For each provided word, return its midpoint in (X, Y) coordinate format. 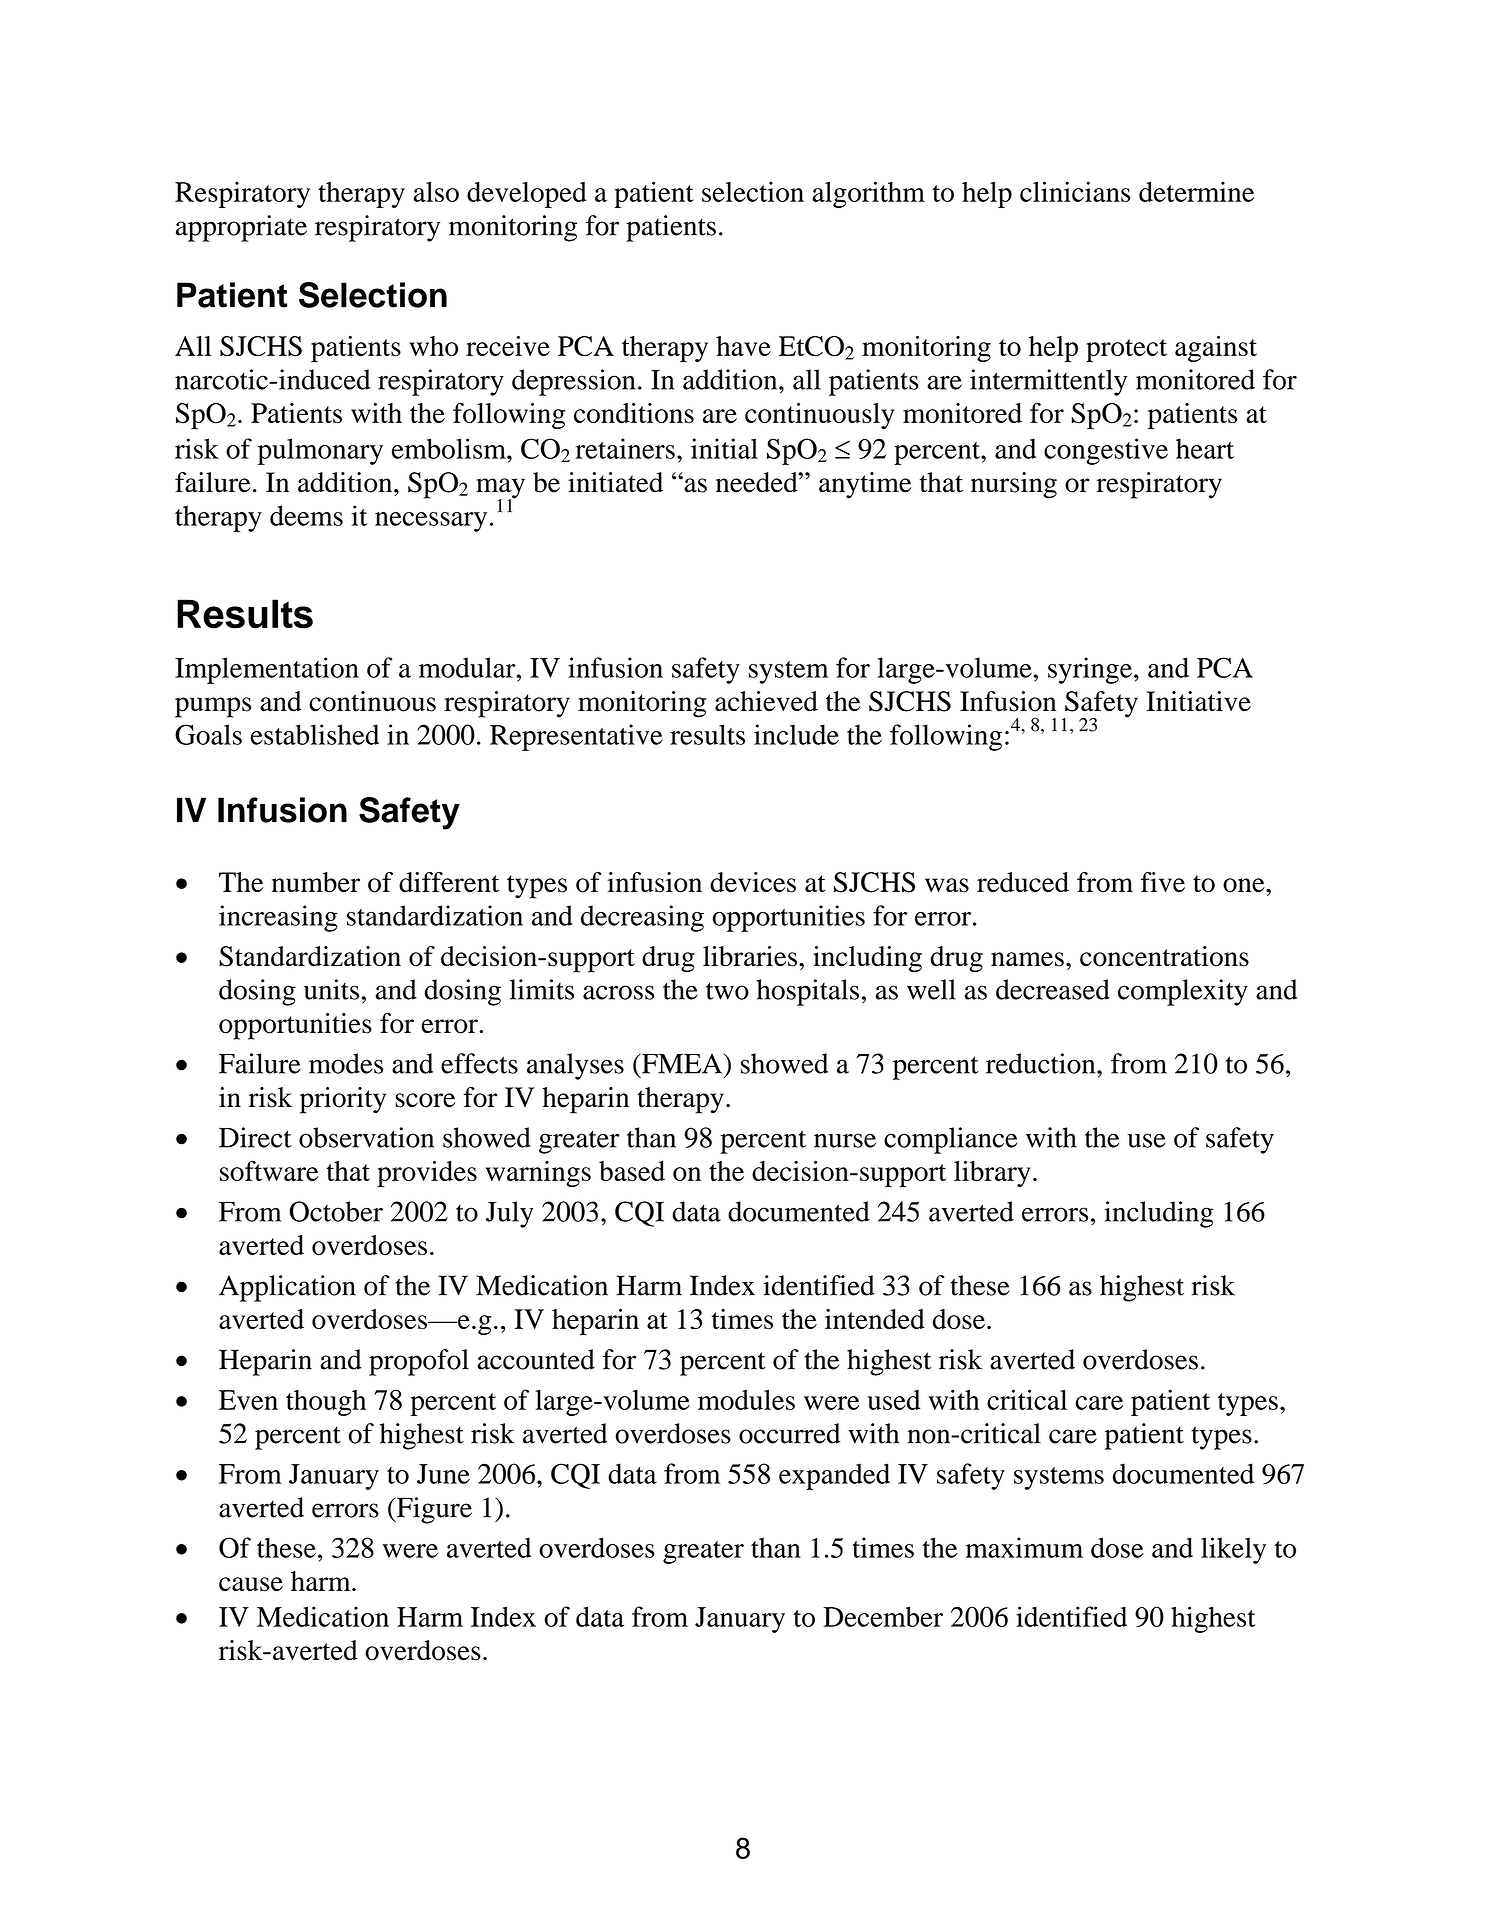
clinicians (1075, 191)
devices (753, 882)
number (316, 882)
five (1163, 882)
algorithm (868, 194)
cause (251, 1584)
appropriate (241, 228)
